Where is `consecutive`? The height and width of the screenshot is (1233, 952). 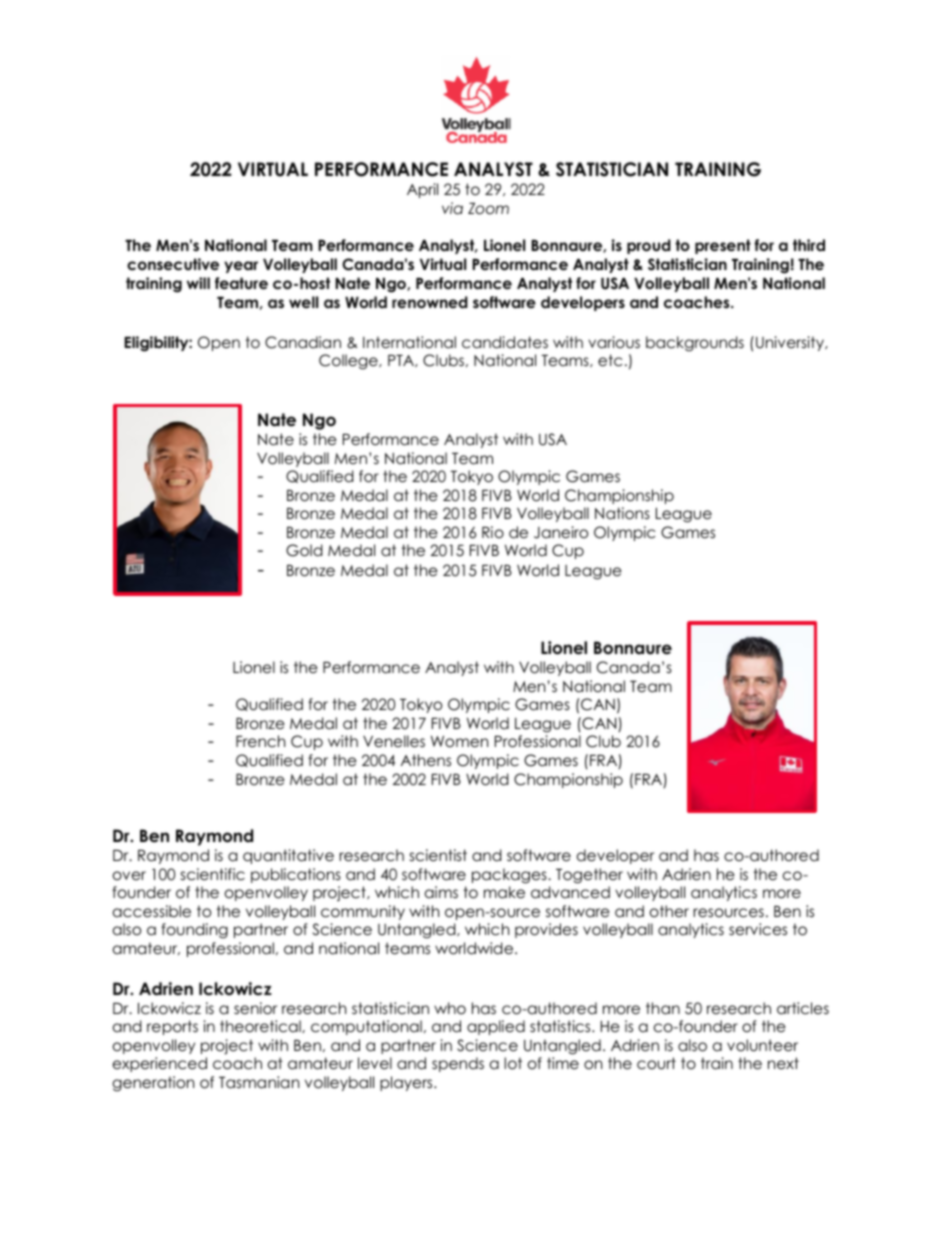 consecutive is located at coordinates (173, 264).
